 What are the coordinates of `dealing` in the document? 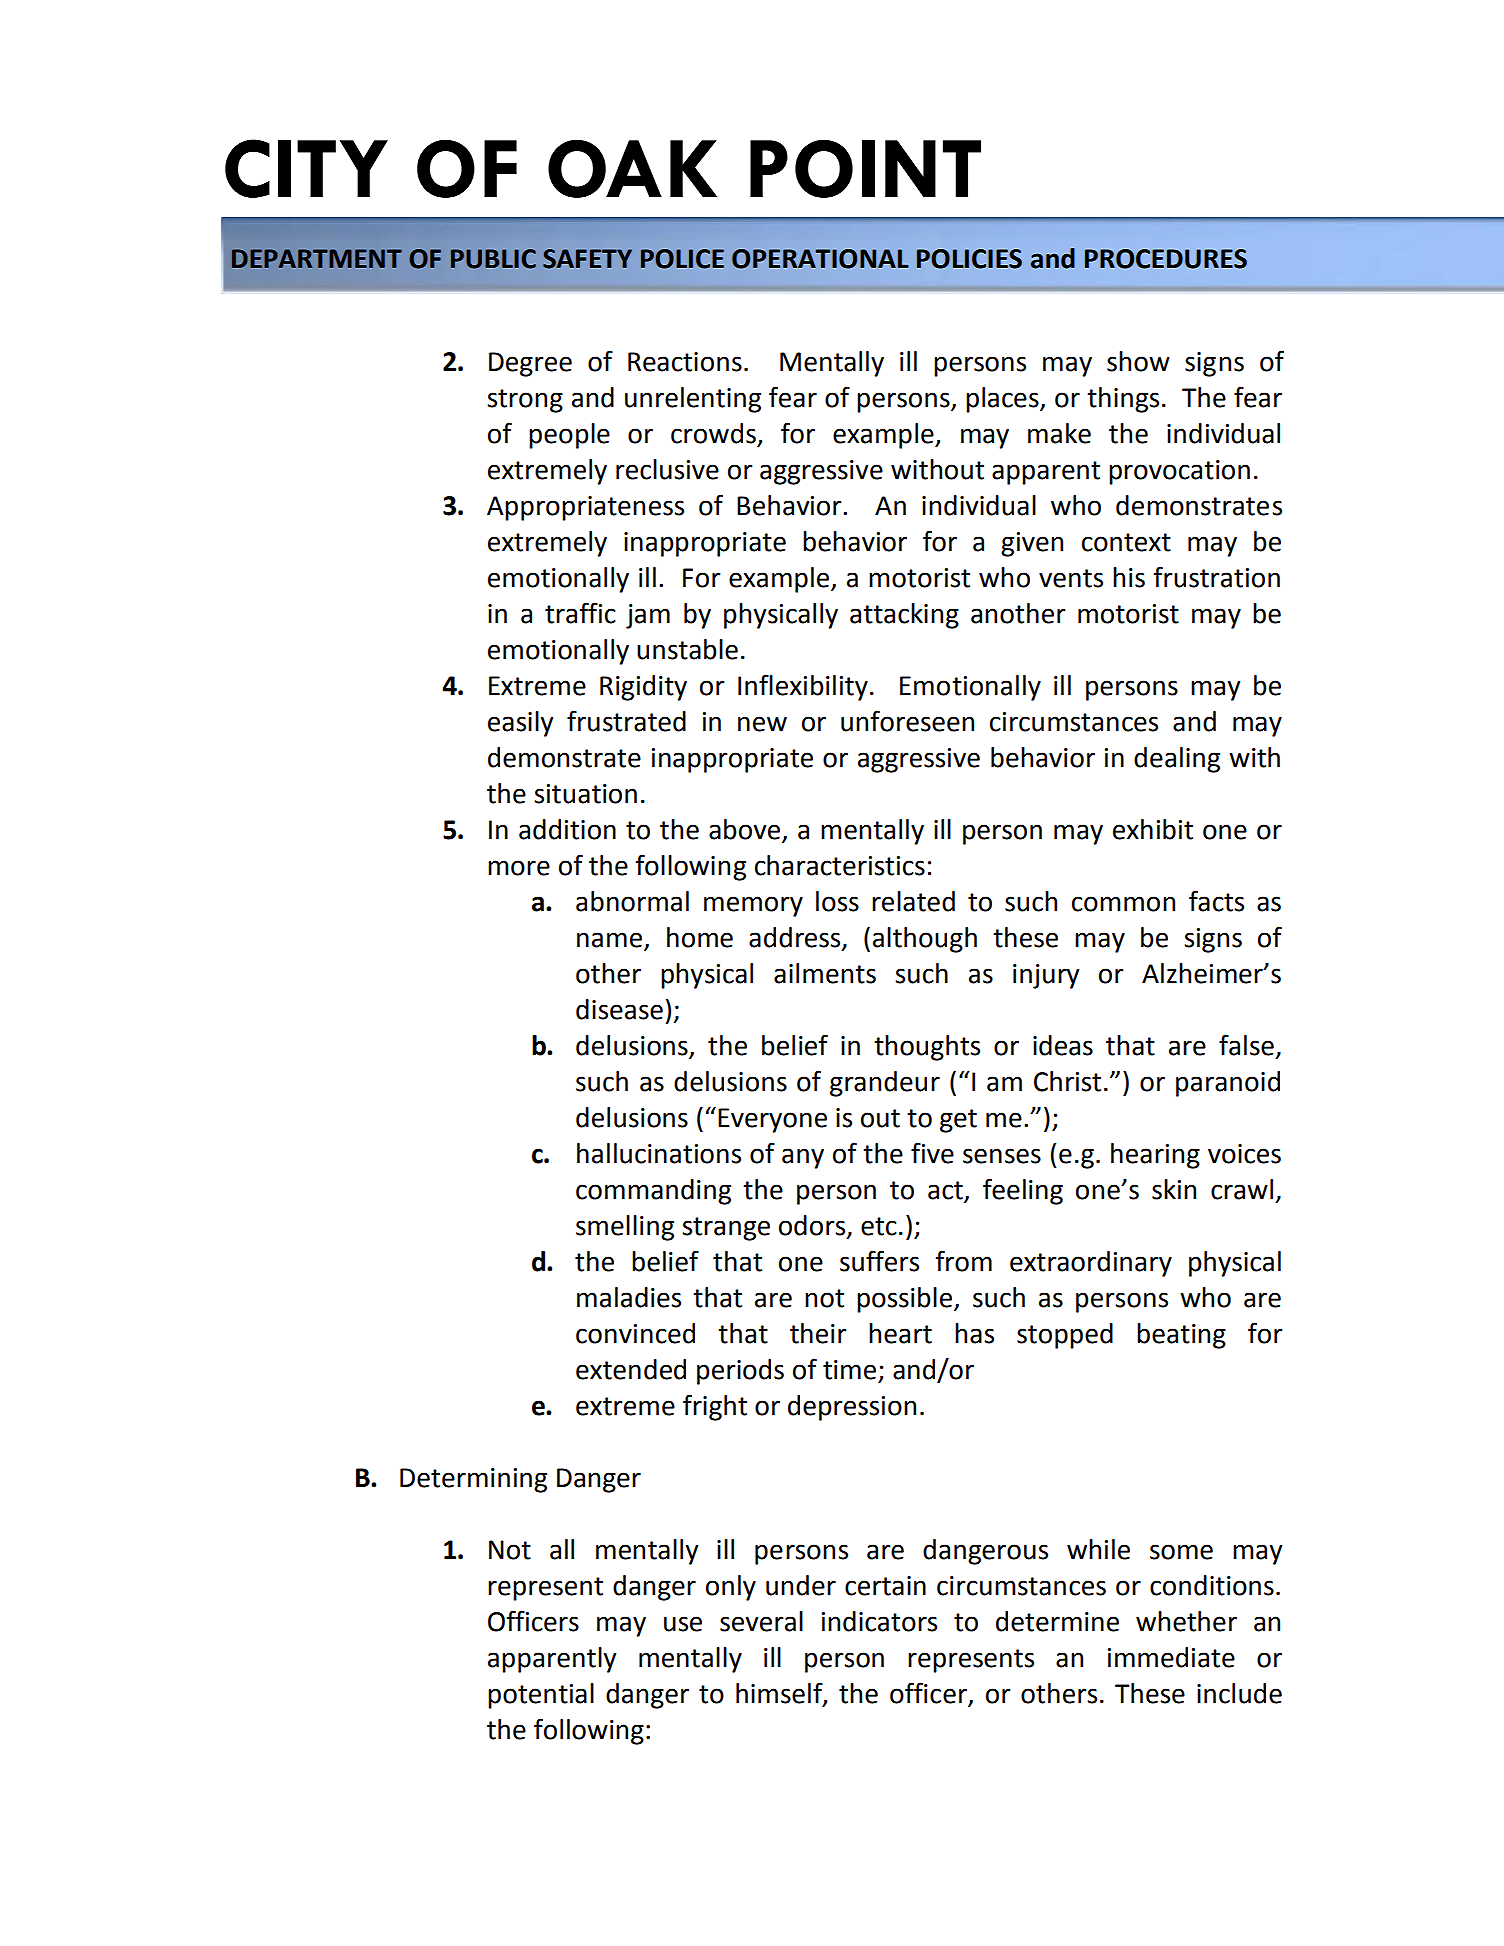 It's located at (1177, 760).
